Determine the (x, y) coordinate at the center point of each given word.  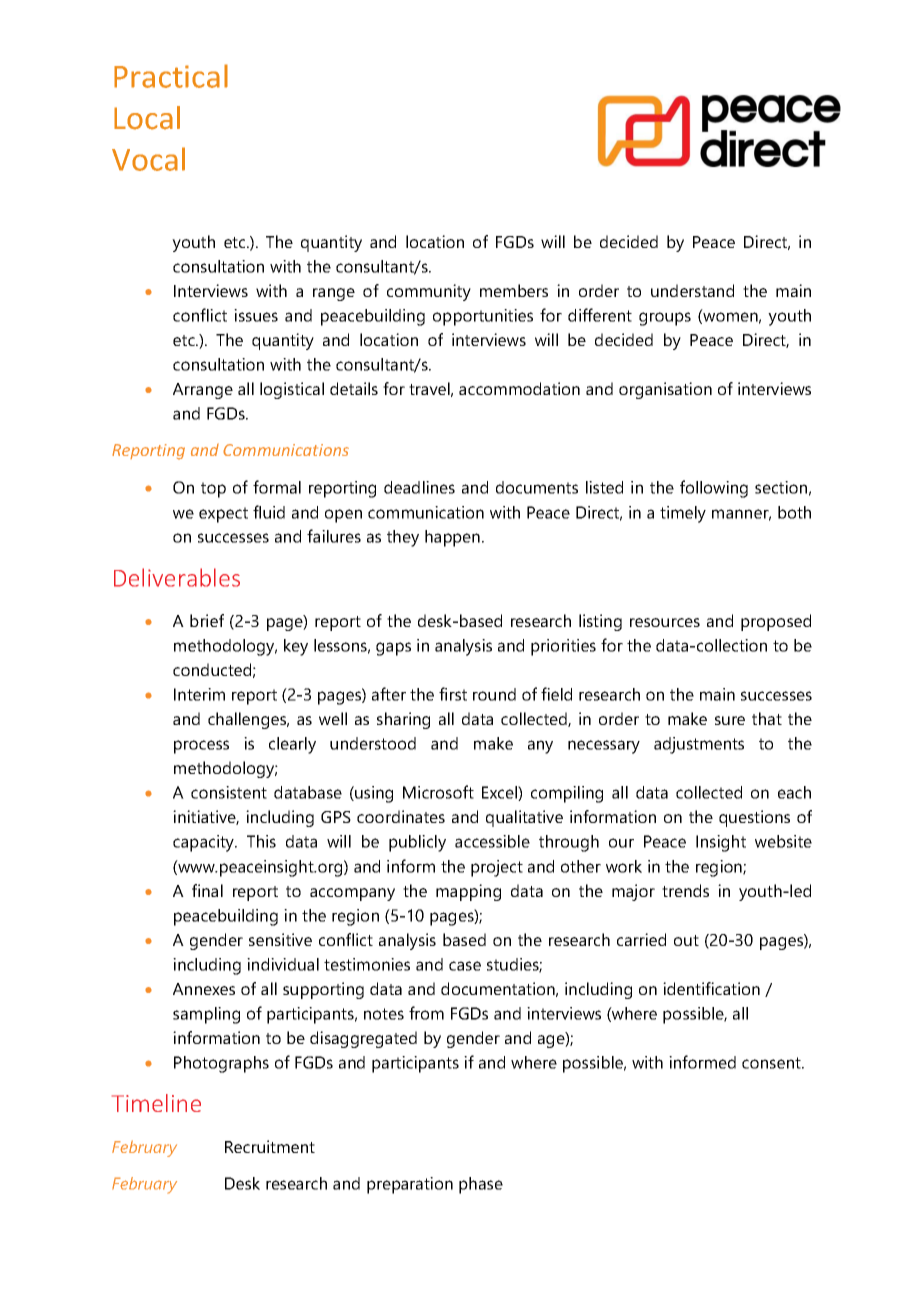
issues (256, 315)
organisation (665, 390)
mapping (468, 892)
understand (692, 290)
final (207, 890)
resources (665, 622)
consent (772, 1063)
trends (685, 890)
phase (481, 1185)
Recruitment (270, 1146)
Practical (171, 76)
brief (207, 620)
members (514, 290)
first (453, 694)
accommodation (519, 388)
